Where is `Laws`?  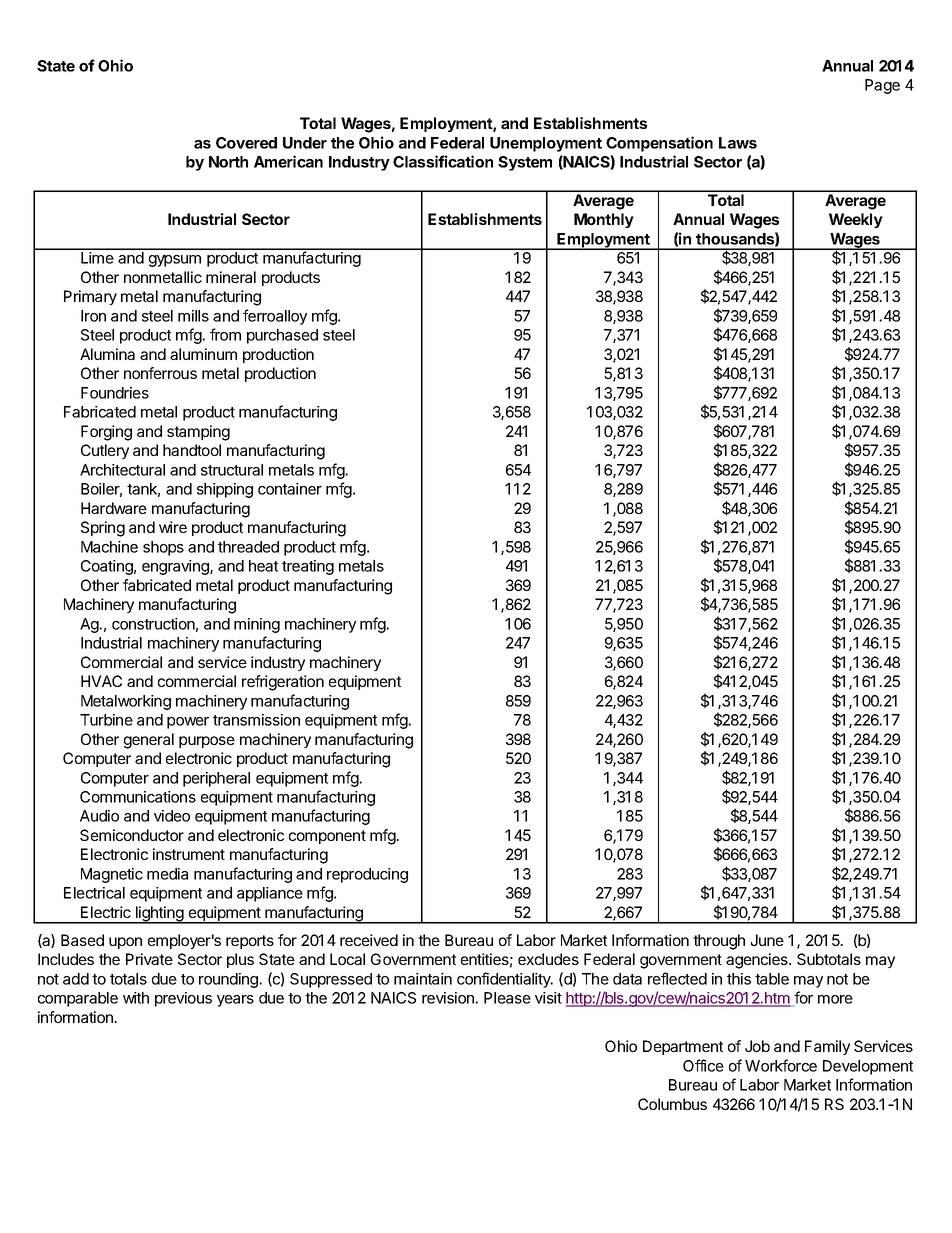
Laws is located at coordinates (738, 143).
